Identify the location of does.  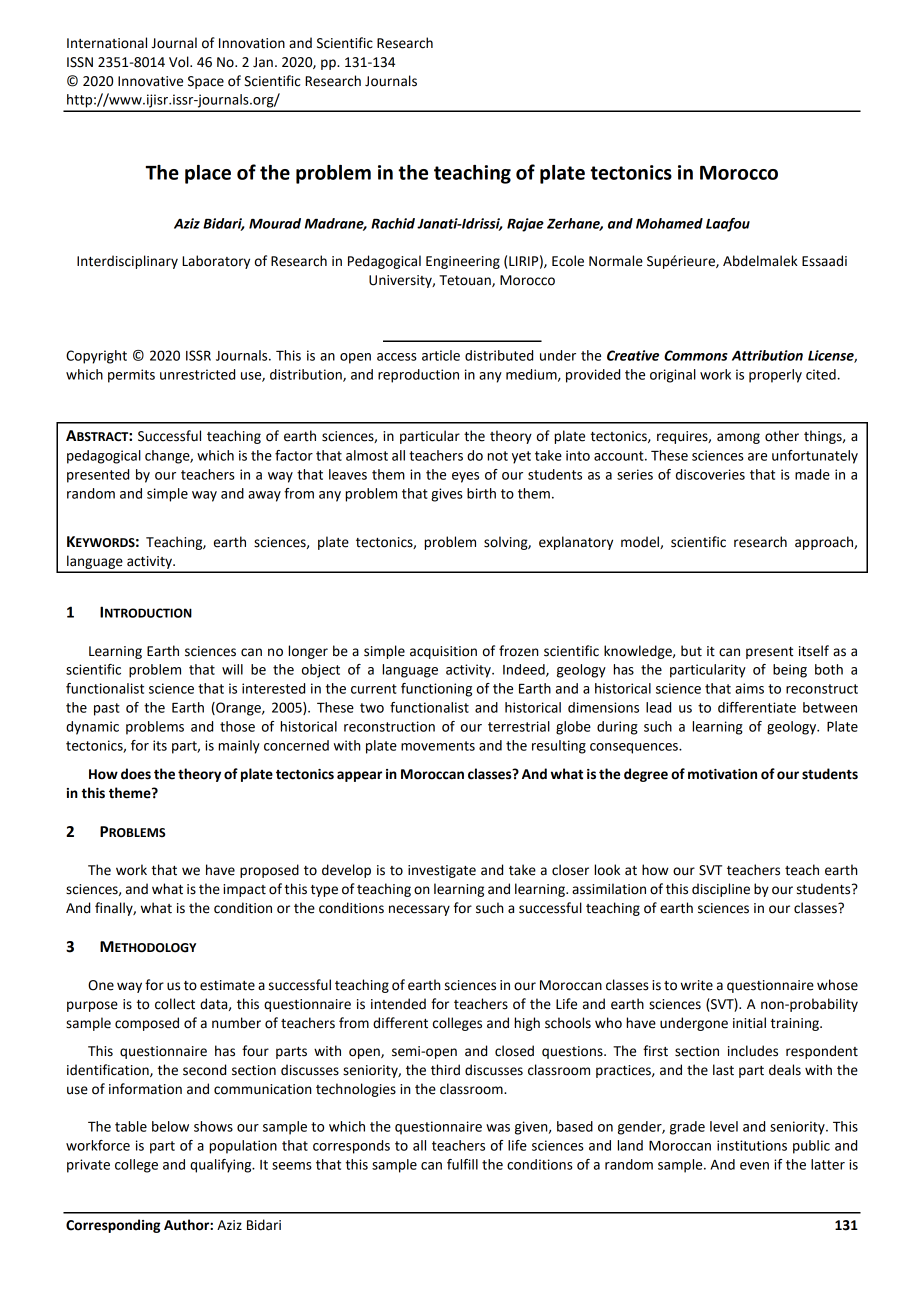
(136, 774).
